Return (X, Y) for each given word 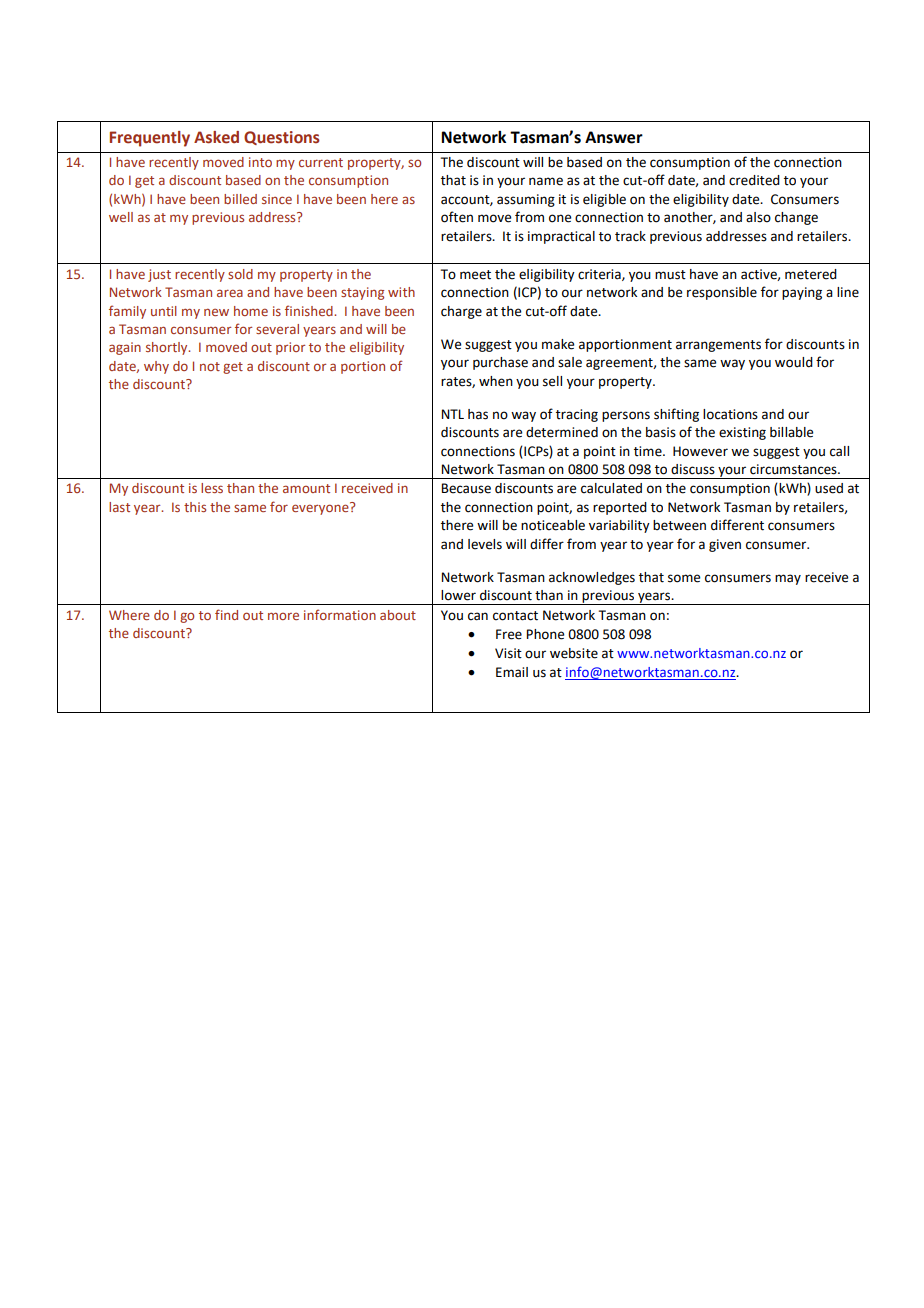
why (156, 367)
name (546, 181)
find (226, 614)
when (496, 381)
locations (730, 414)
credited (754, 180)
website (574, 653)
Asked (216, 137)
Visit (508, 653)
